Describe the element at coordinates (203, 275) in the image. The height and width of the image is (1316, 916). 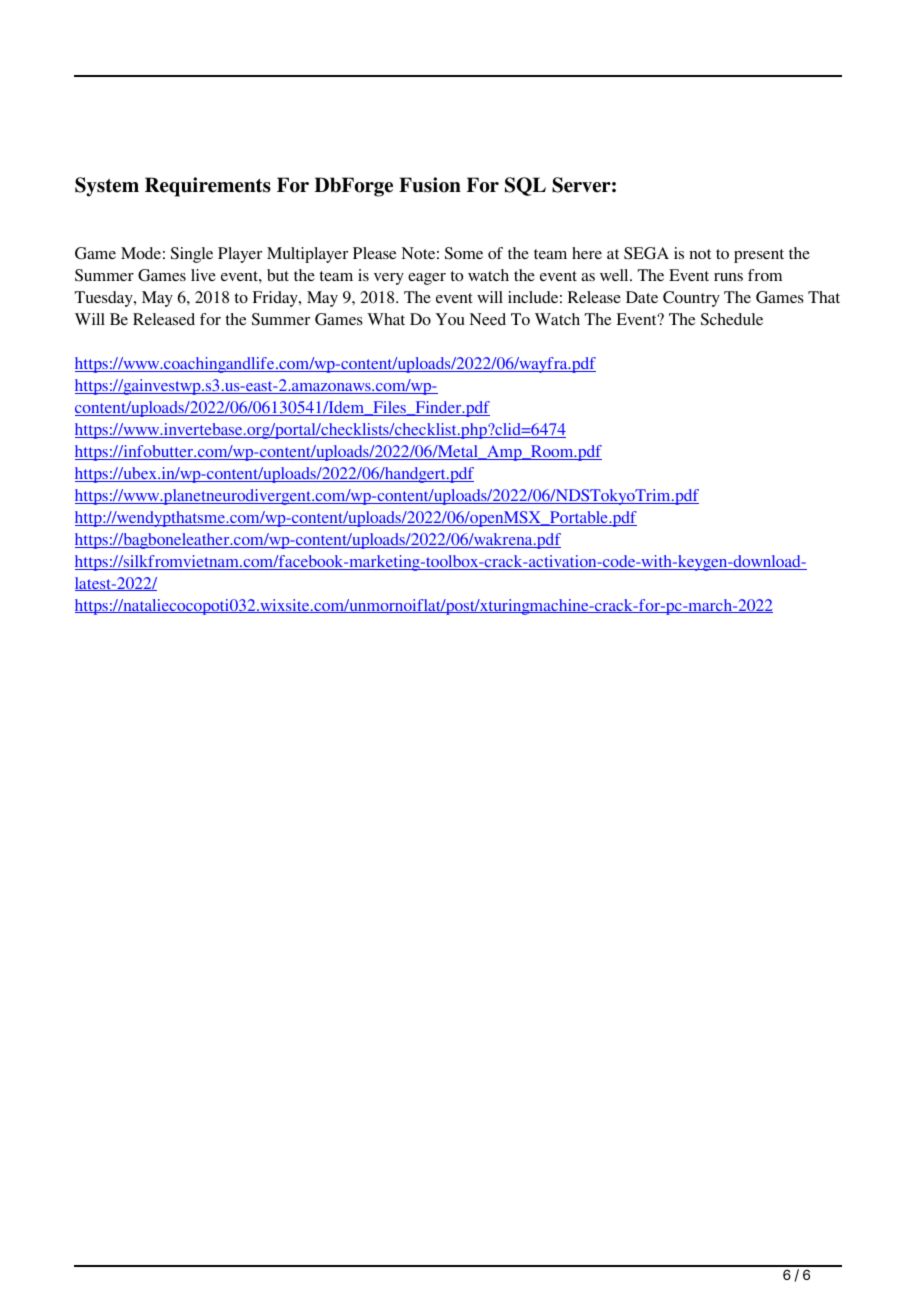
I see `live` at that location.
